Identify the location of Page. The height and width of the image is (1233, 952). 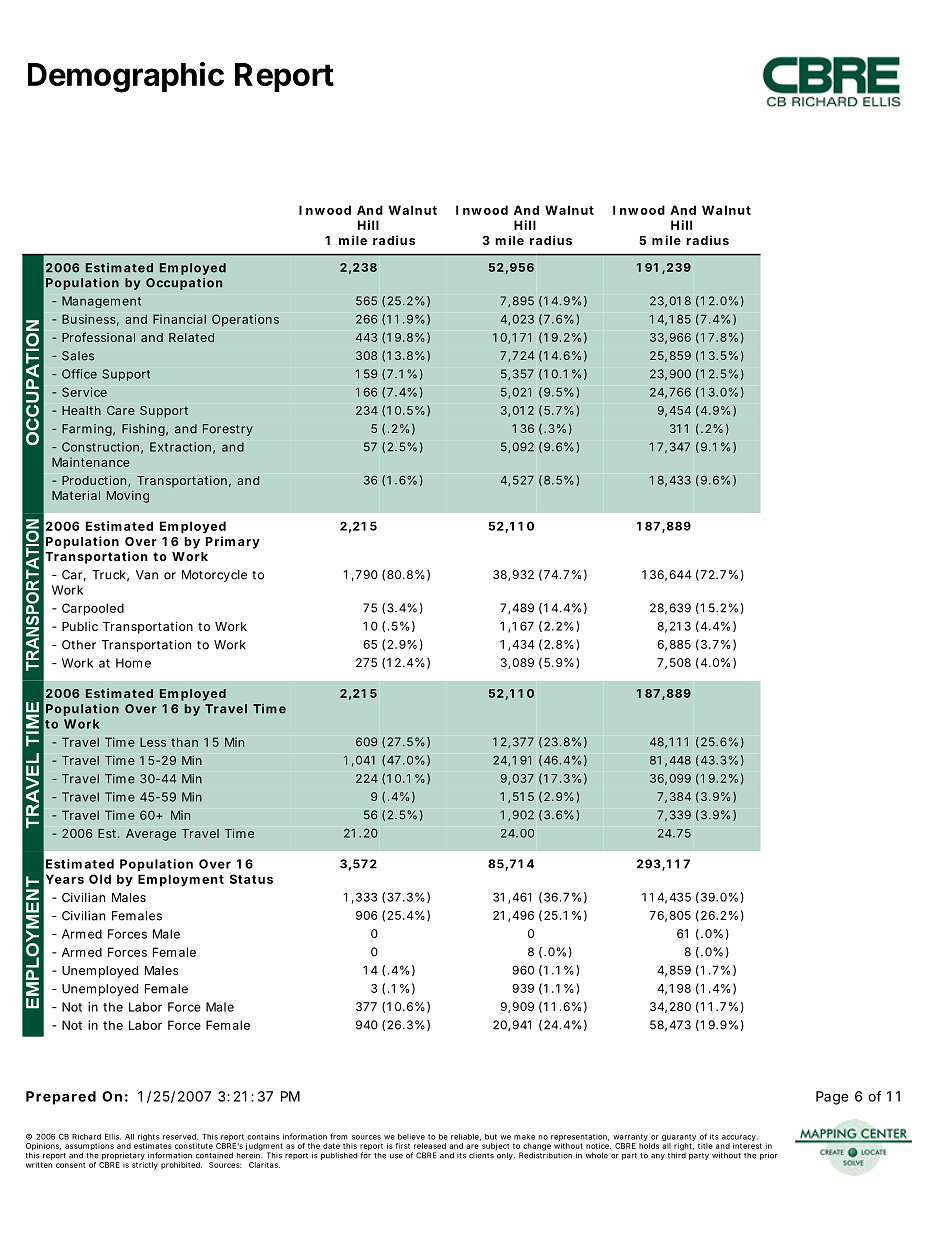
(832, 1098).
